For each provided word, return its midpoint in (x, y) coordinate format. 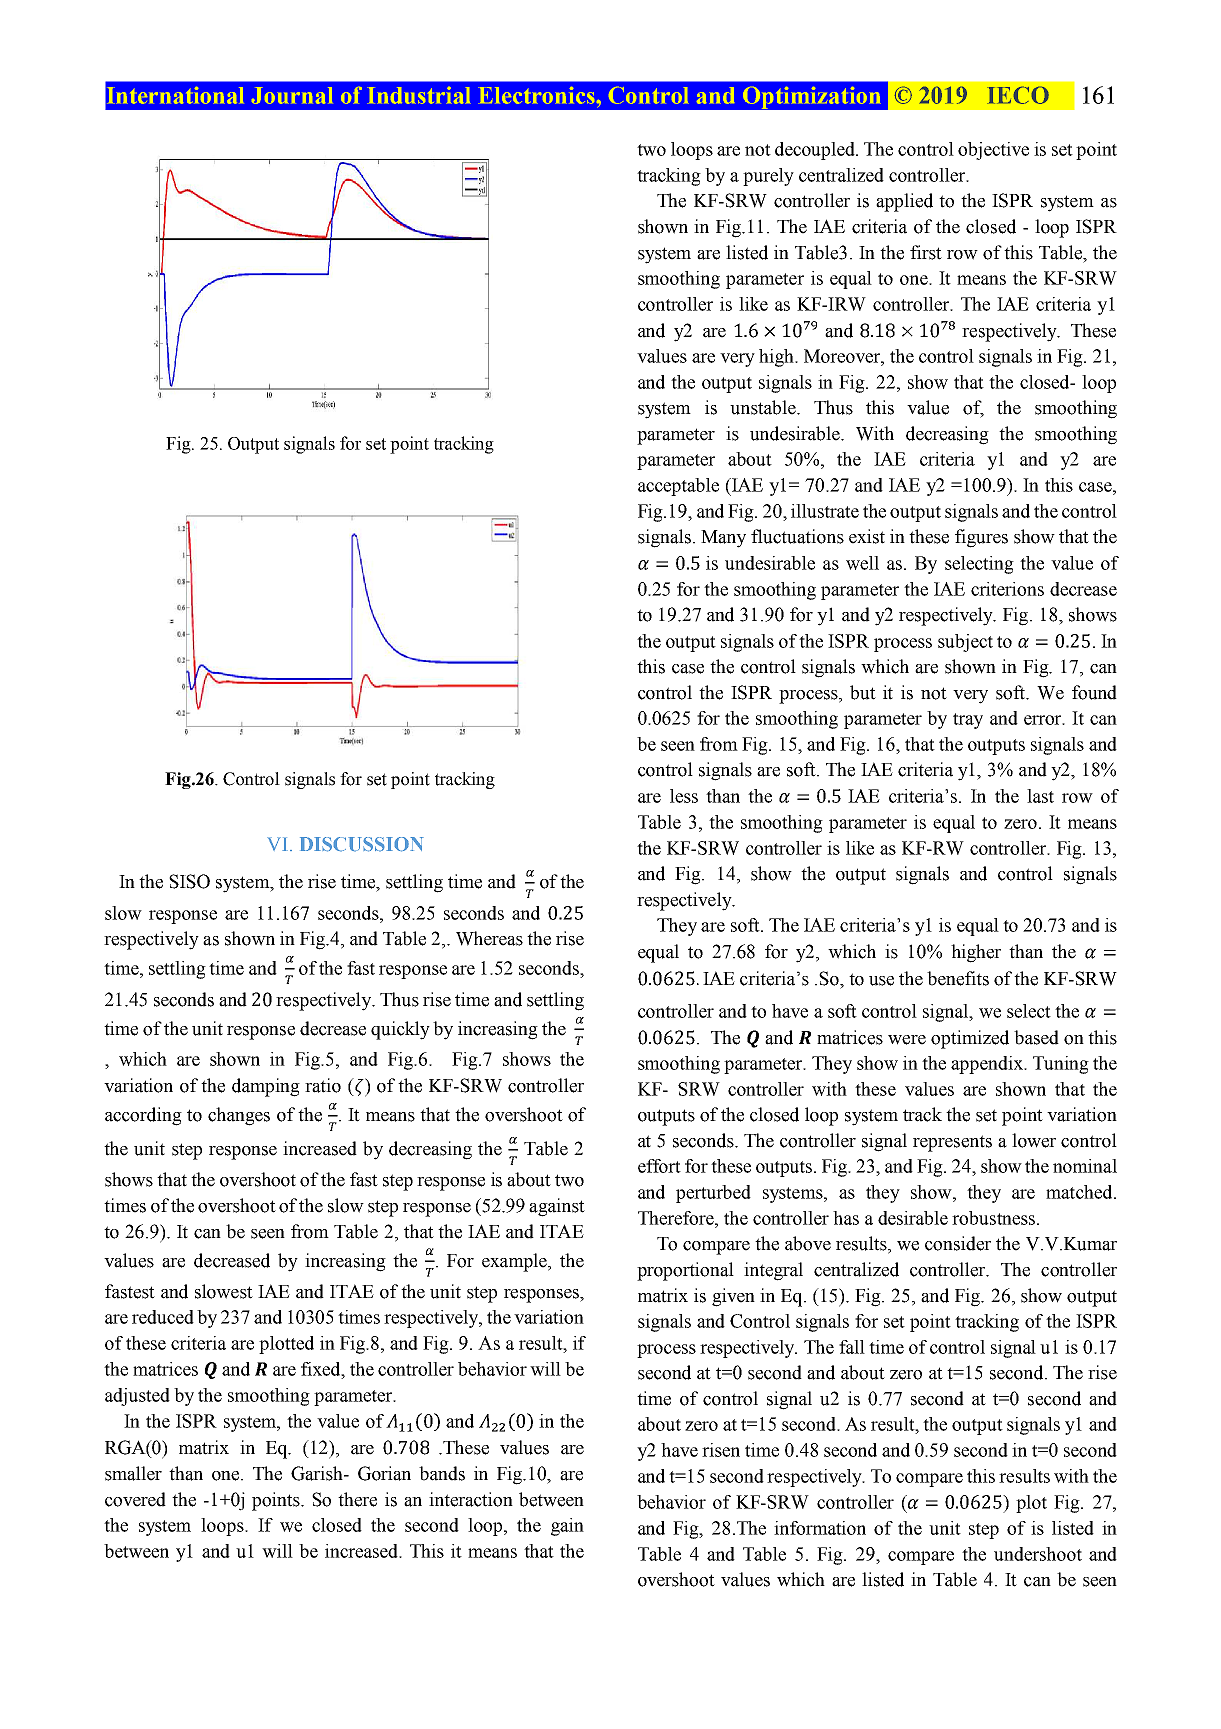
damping (266, 1087)
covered (135, 1499)
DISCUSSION (362, 844)
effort (659, 1166)
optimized (970, 1039)
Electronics (537, 95)
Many (723, 539)
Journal (292, 95)
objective (993, 151)
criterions (1007, 589)
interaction (471, 1499)
